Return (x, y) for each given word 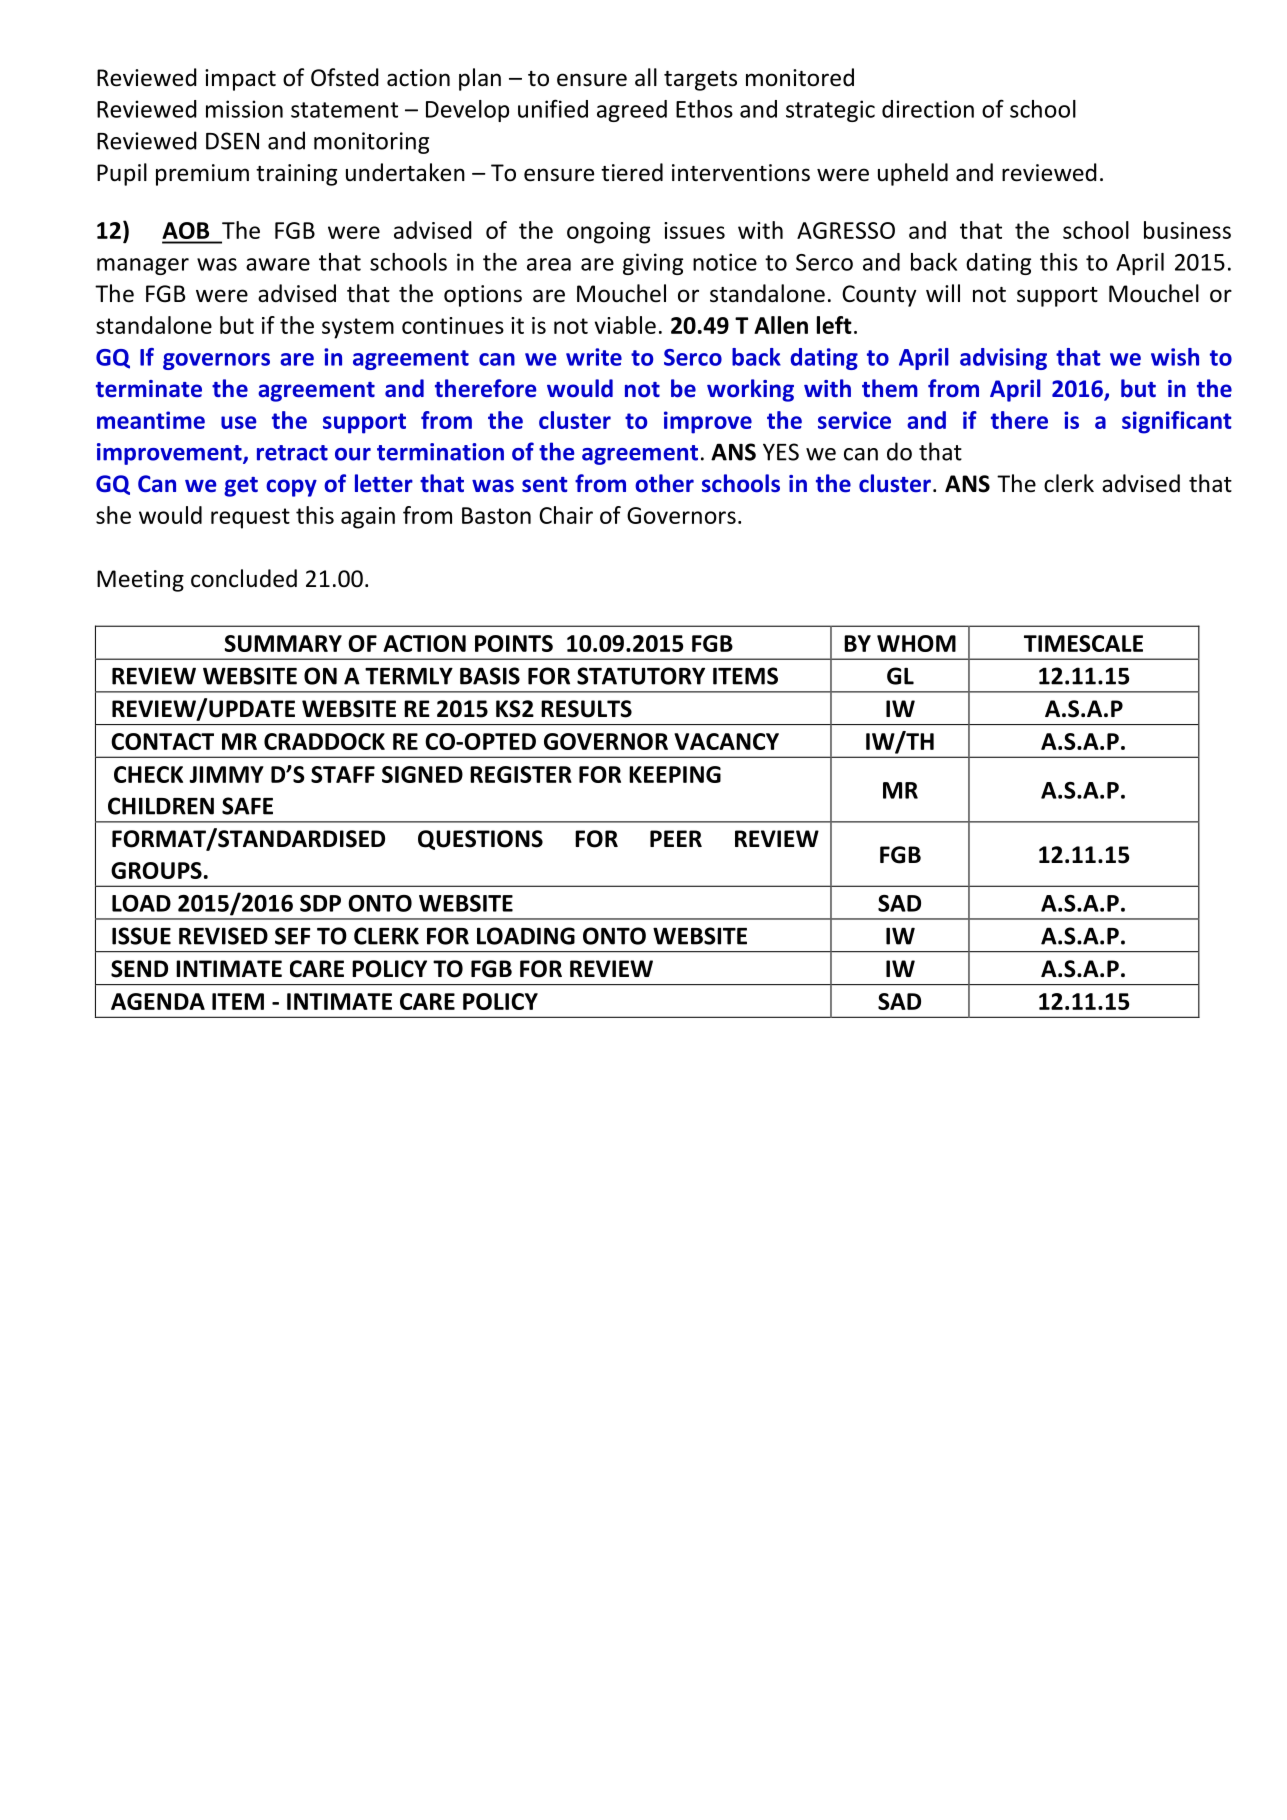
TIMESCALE (1083, 643)
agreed (632, 111)
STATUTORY (641, 676)
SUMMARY (283, 643)
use (238, 422)
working (750, 390)
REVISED (223, 936)
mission (244, 109)
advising (1003, 359)
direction (928, 109)
